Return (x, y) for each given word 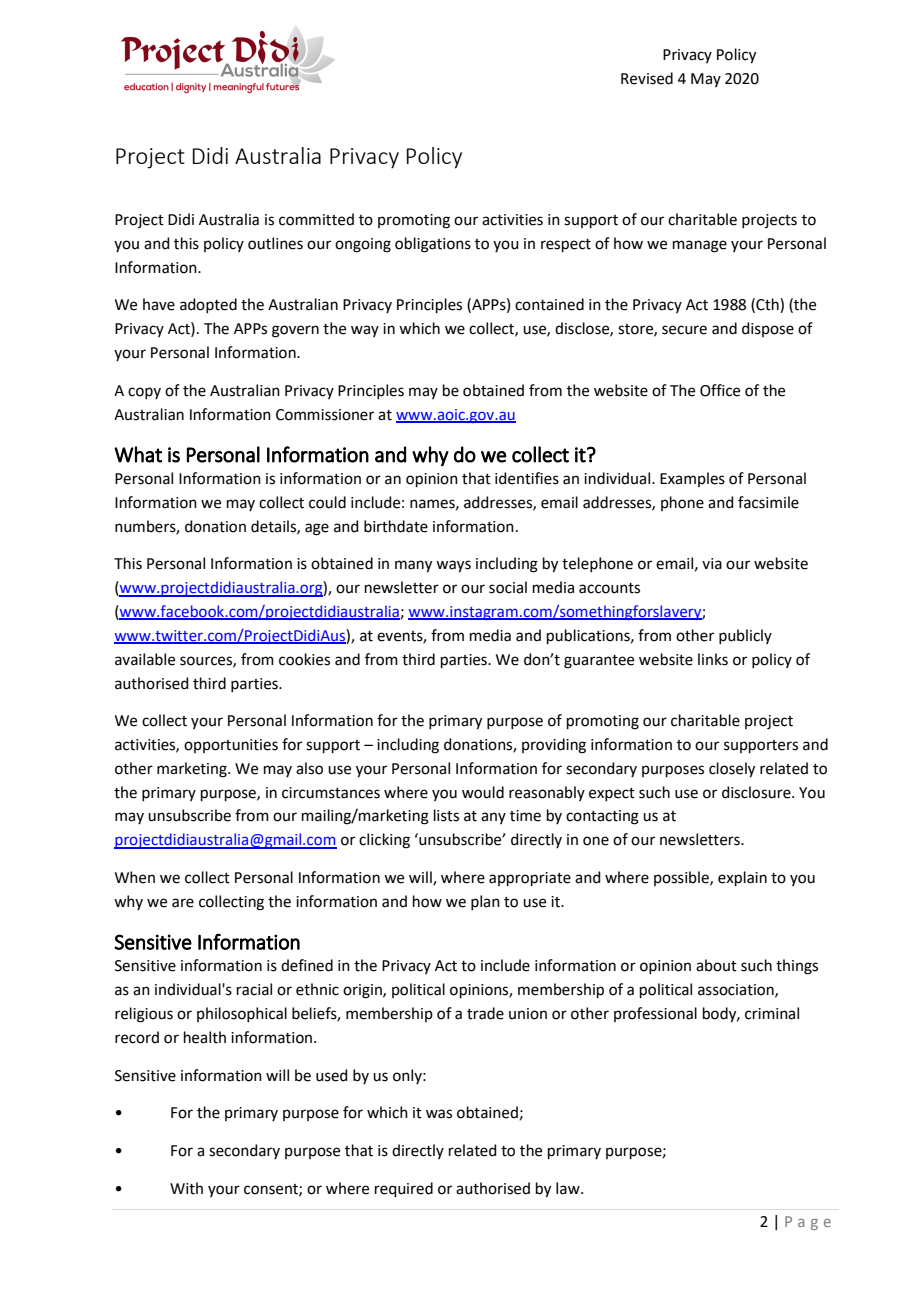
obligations (433, 245)
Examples (692, 479)
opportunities (231, 746)
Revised (647, 78)
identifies (527, 478)
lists (446, 815)
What (138, 454)
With (186, 1188)
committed (316, 219)
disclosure (757, 792)
